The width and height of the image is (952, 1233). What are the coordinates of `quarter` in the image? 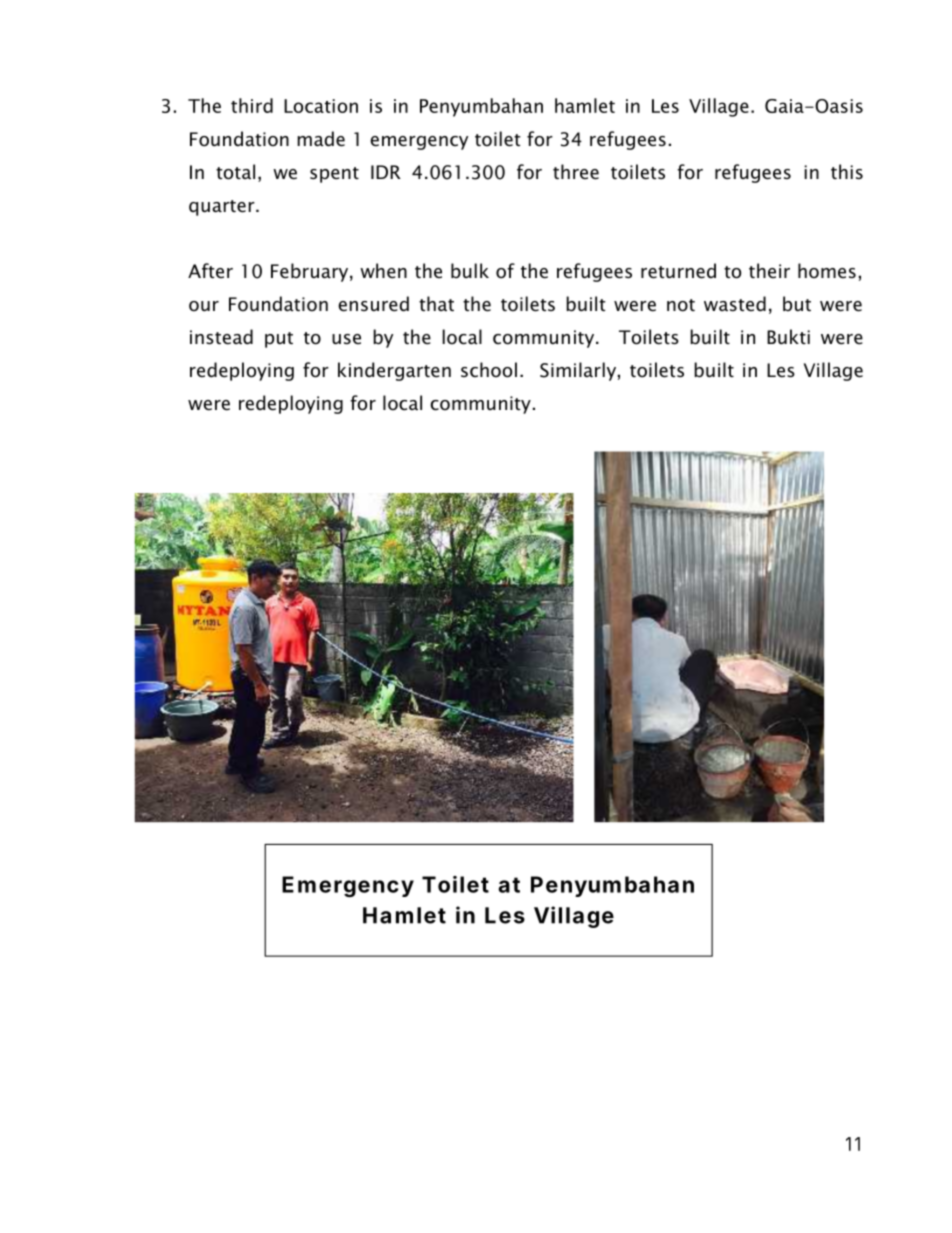 It's located at (223, 208).
